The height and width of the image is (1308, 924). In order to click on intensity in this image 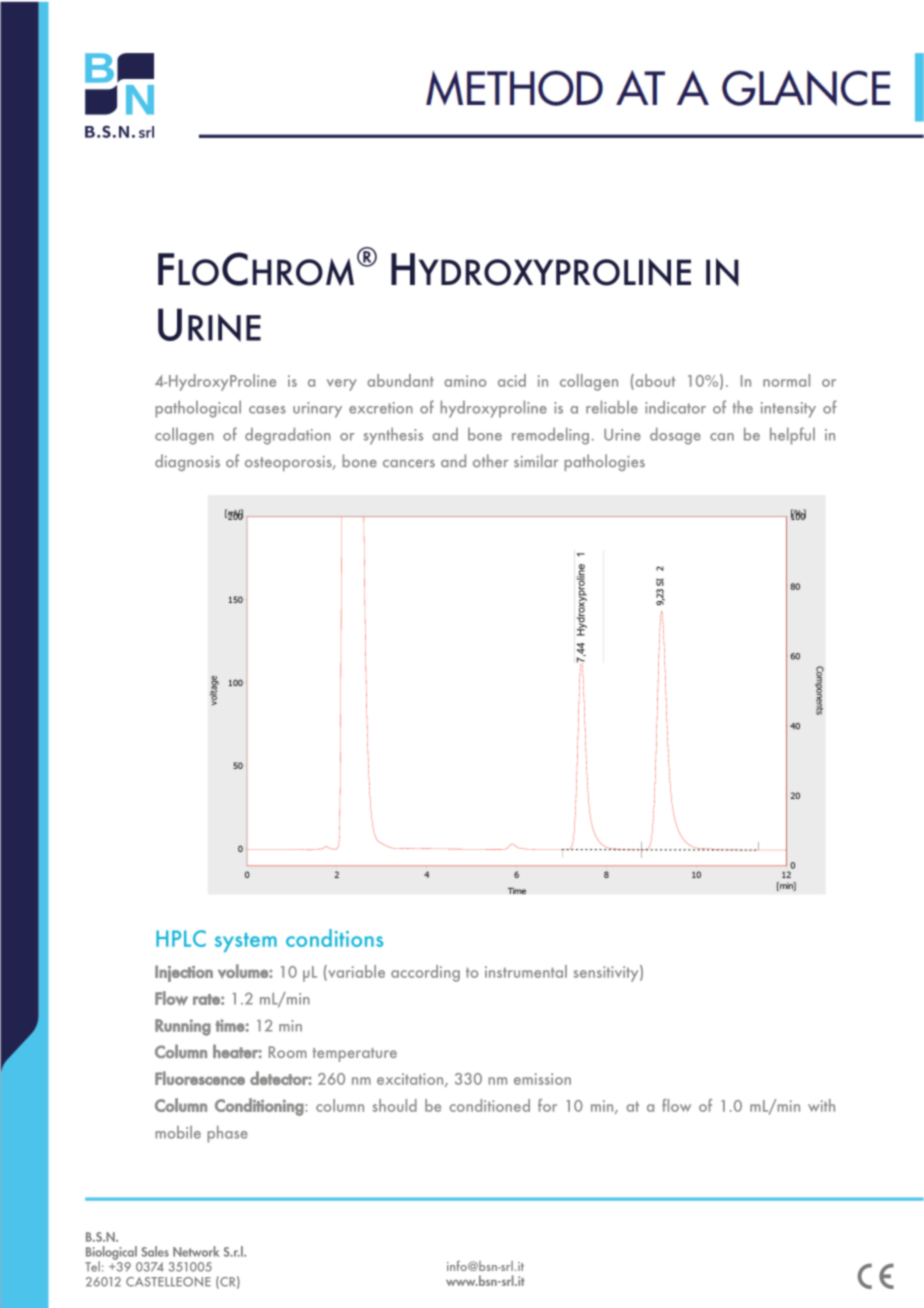, I will do `click(788, 410)`.
